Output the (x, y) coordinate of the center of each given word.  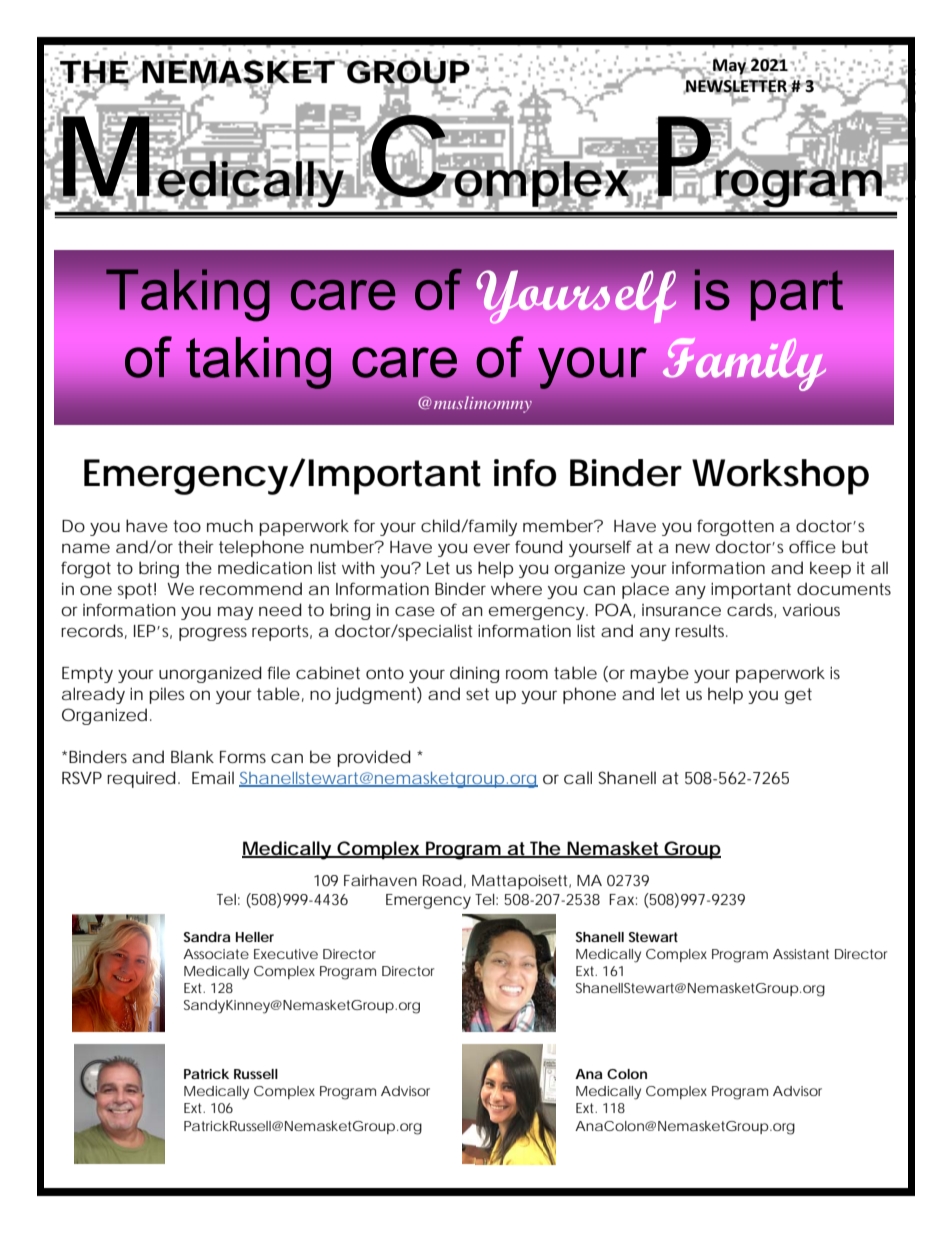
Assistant (801, 954)
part (797, 295)
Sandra (207, 937)
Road (442, 880)
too (187, 526)
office (812, 546)
